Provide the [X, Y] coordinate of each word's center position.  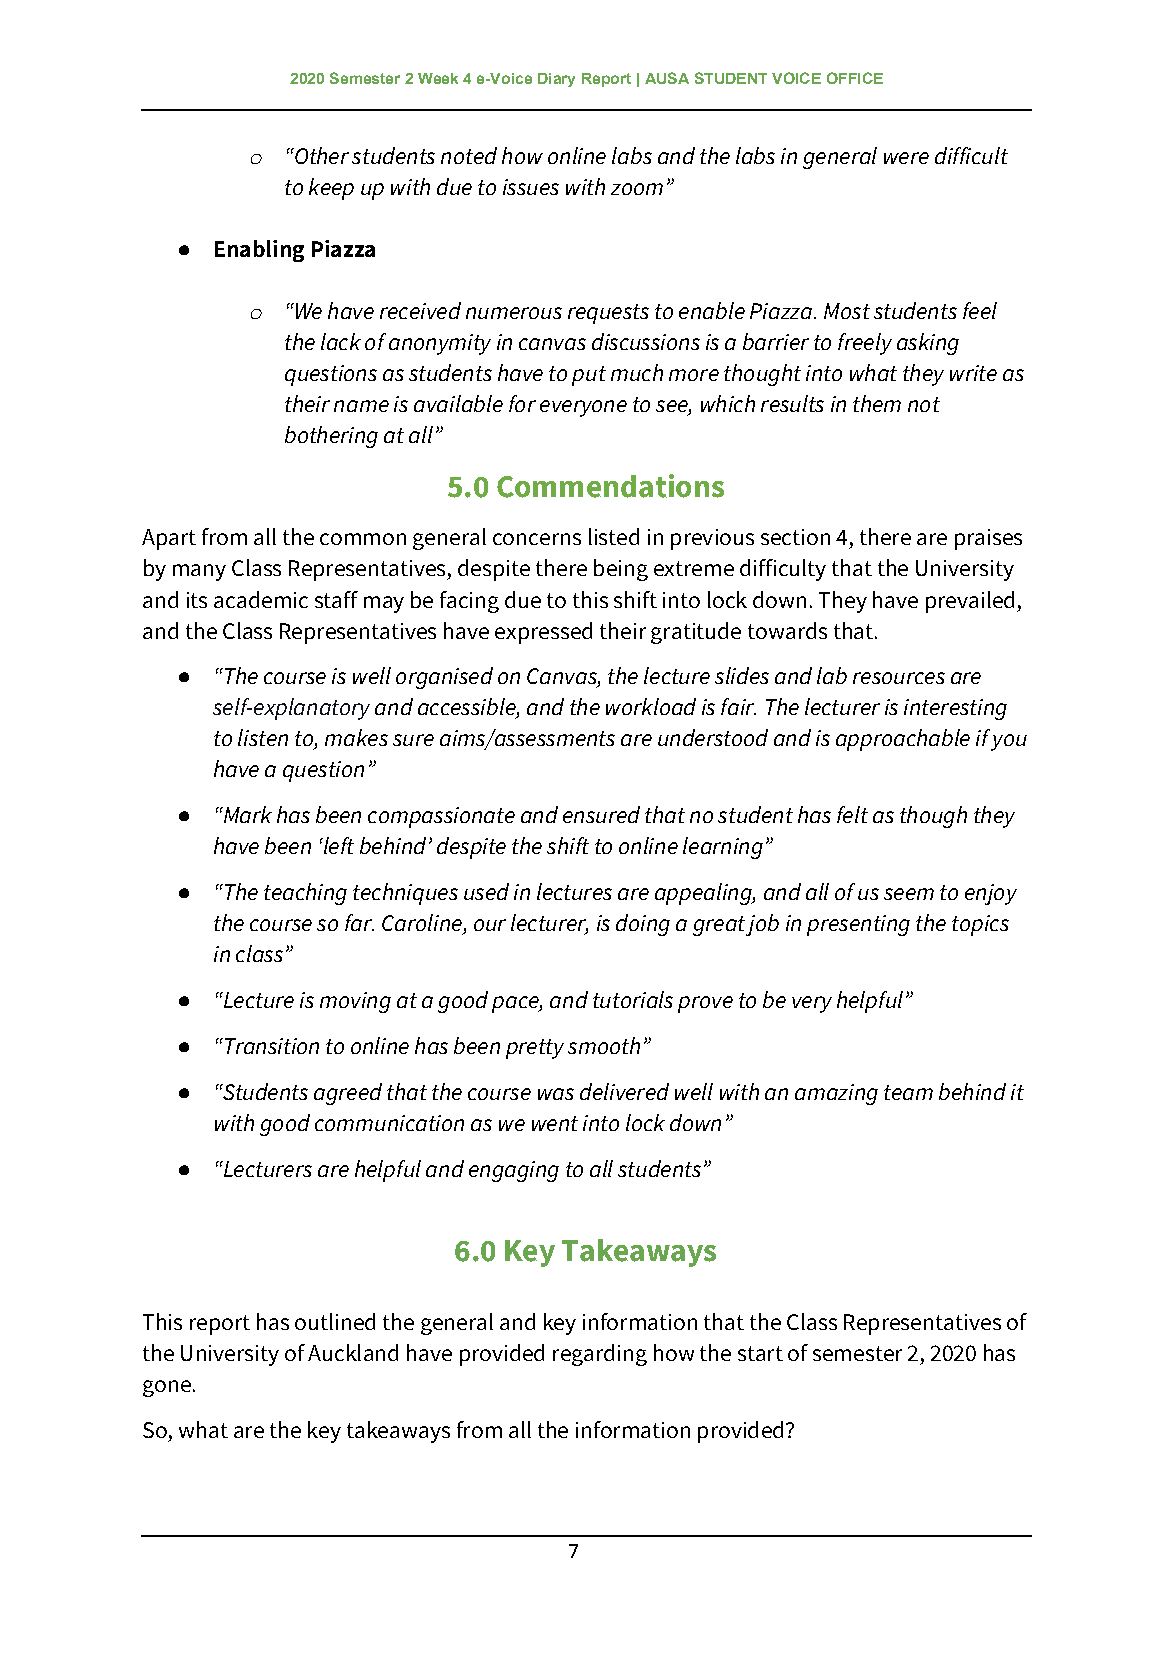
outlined [335, 1321]
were [906, 158]
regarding [600, 1355]
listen [263, 737]
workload [651, 706]
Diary [556, 80]
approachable [903, 740]
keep [331, 189]
